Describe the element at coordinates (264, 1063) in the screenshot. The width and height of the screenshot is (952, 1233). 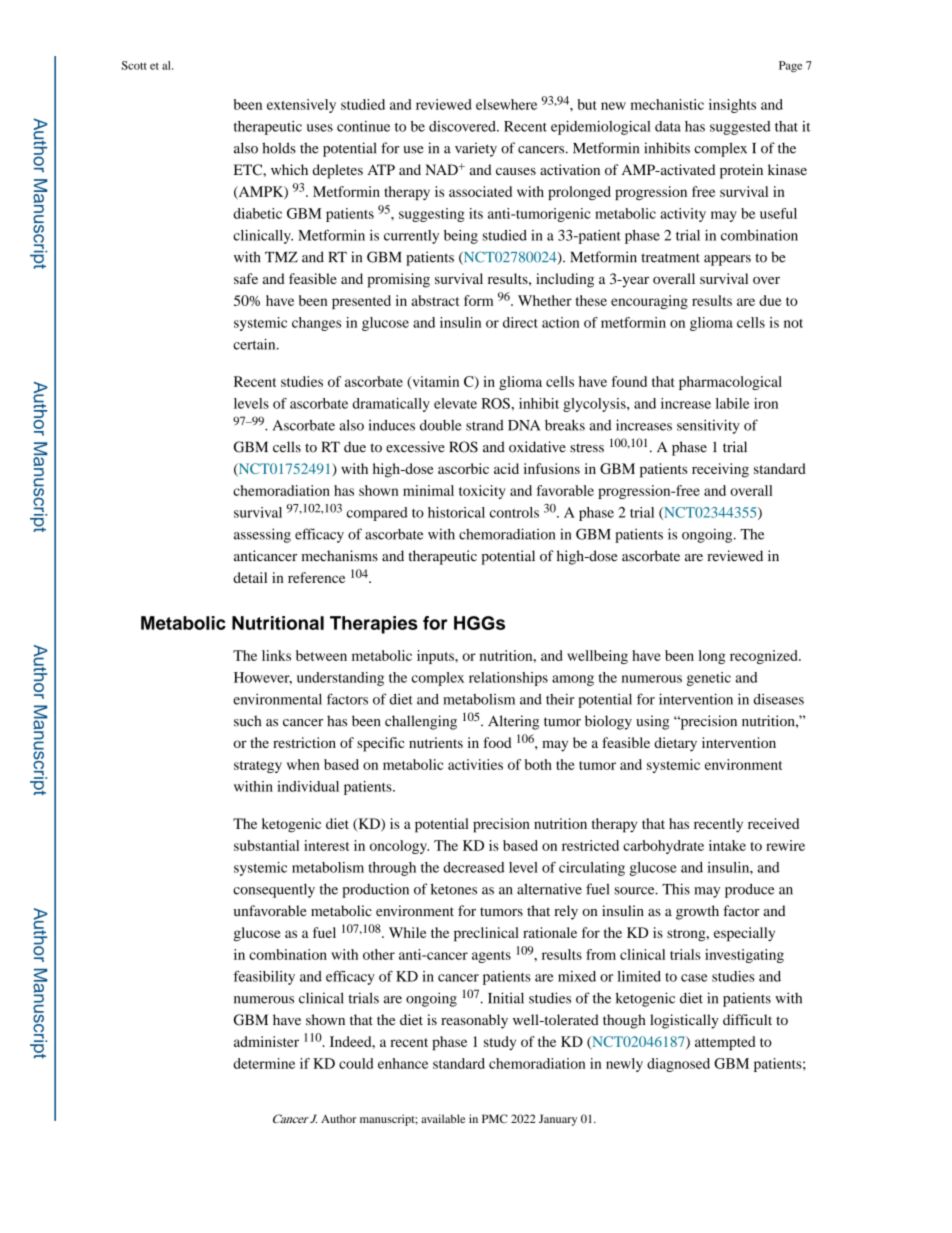
I see `determine` at that location.
